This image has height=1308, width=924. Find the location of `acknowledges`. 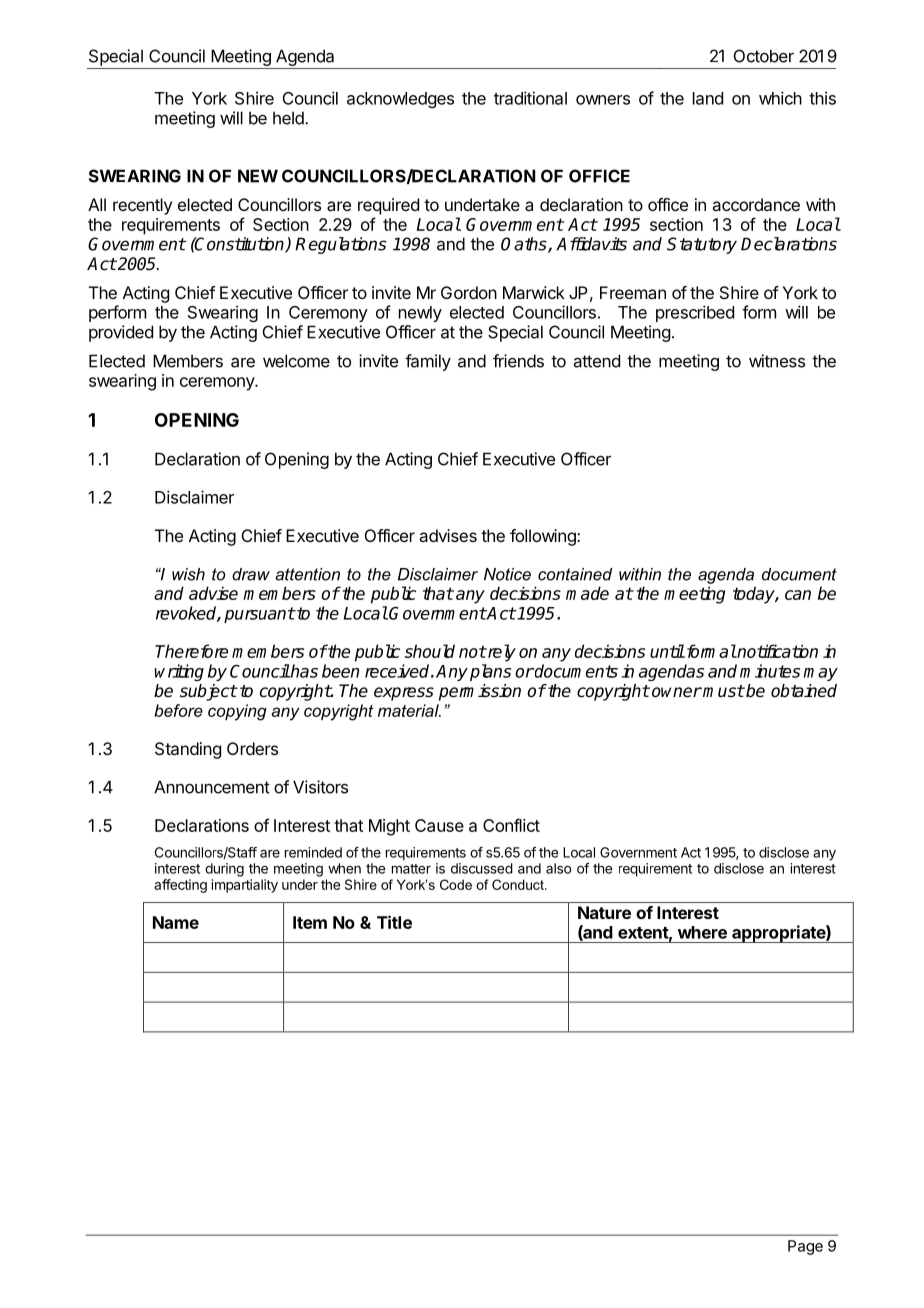

acknowledges is located at coordinates (400, 100).
